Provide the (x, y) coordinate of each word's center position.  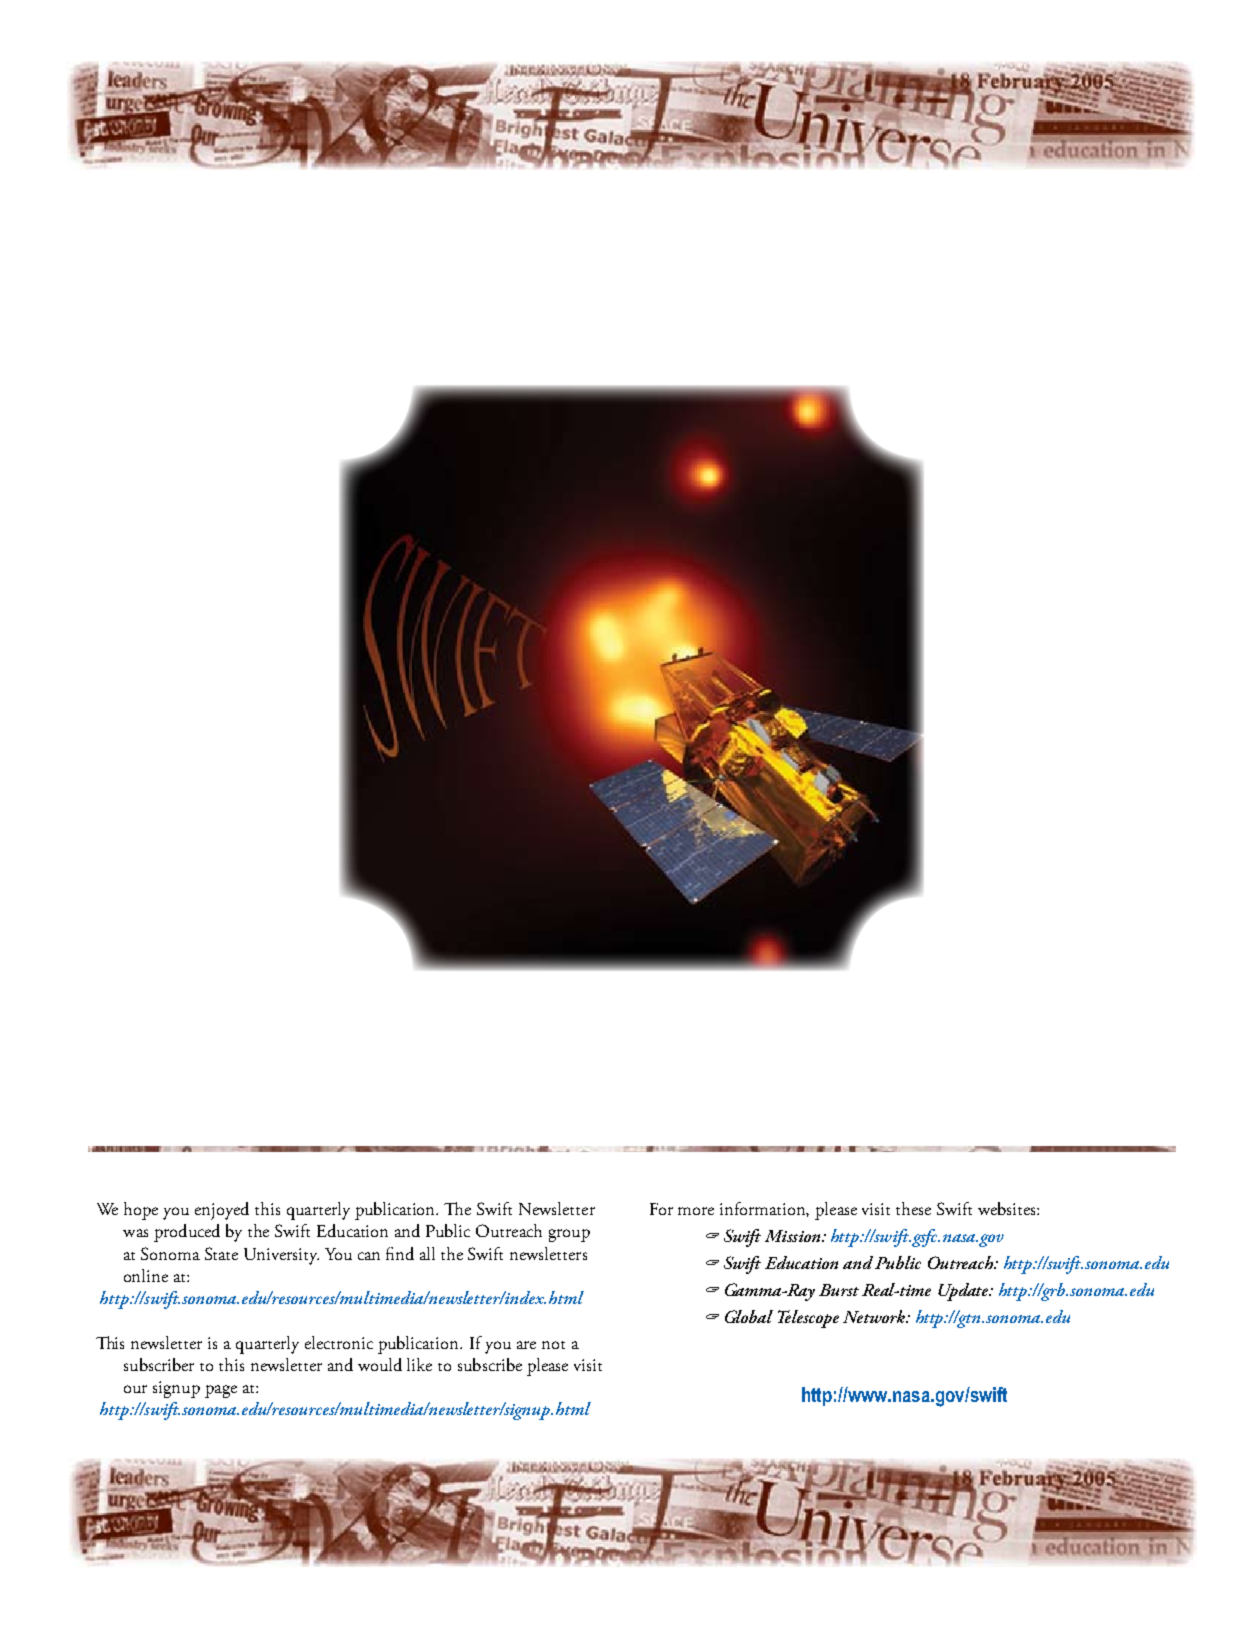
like (419, 1364)
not (553, 1345)
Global (749, 1316)
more (696, 1211)
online (146, 1275)
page (221, 1391)
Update (965, 1292)
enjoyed (222, 1211)
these (913, 1208)
